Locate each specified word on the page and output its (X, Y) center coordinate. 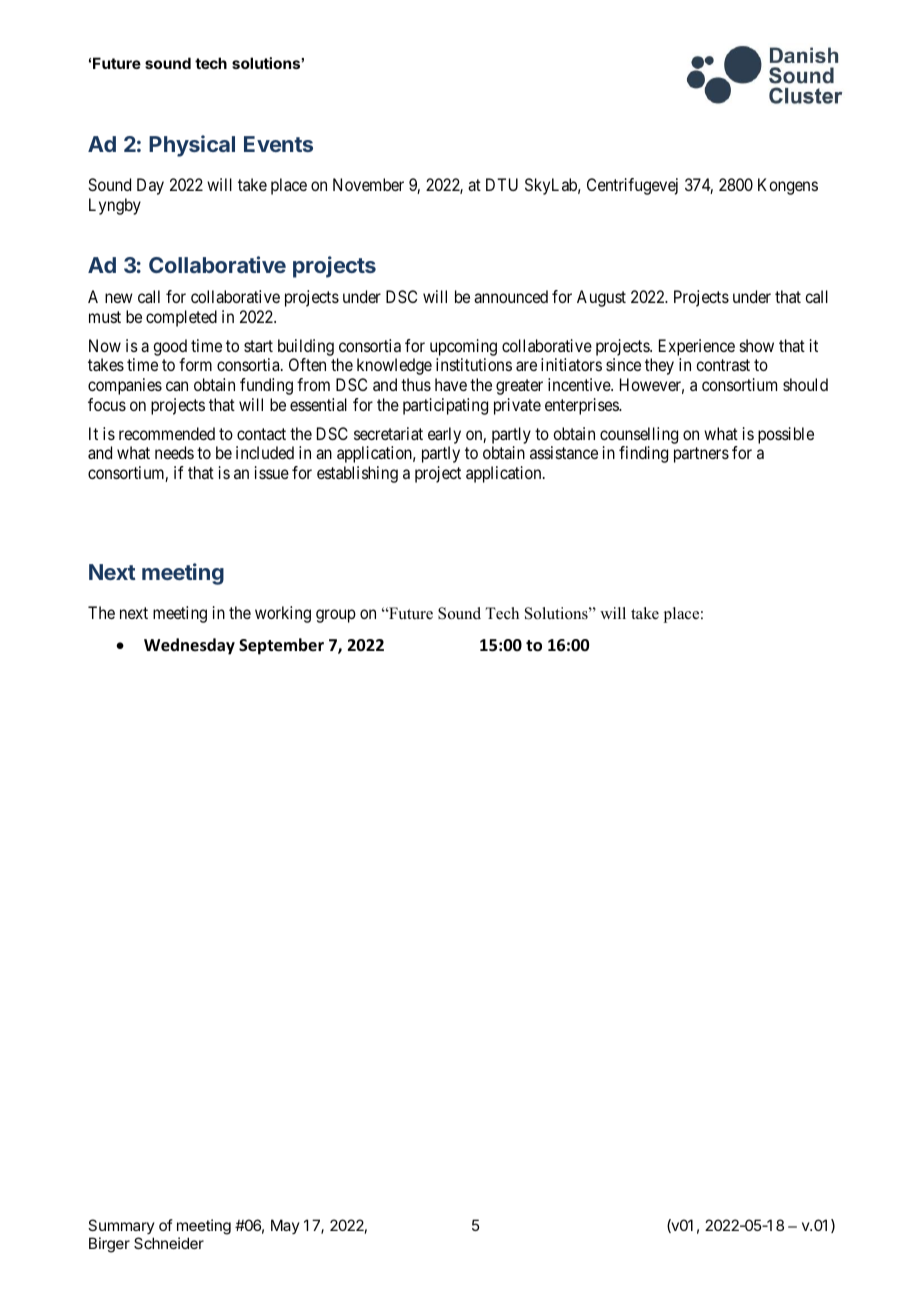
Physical (192, 146)
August (601, 298)
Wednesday (189, 646)
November (368, 184)
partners (701, 455)
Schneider (169, 1243)
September (281, 646)
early (444, 435)
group (336, 616)
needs (174, 452)
